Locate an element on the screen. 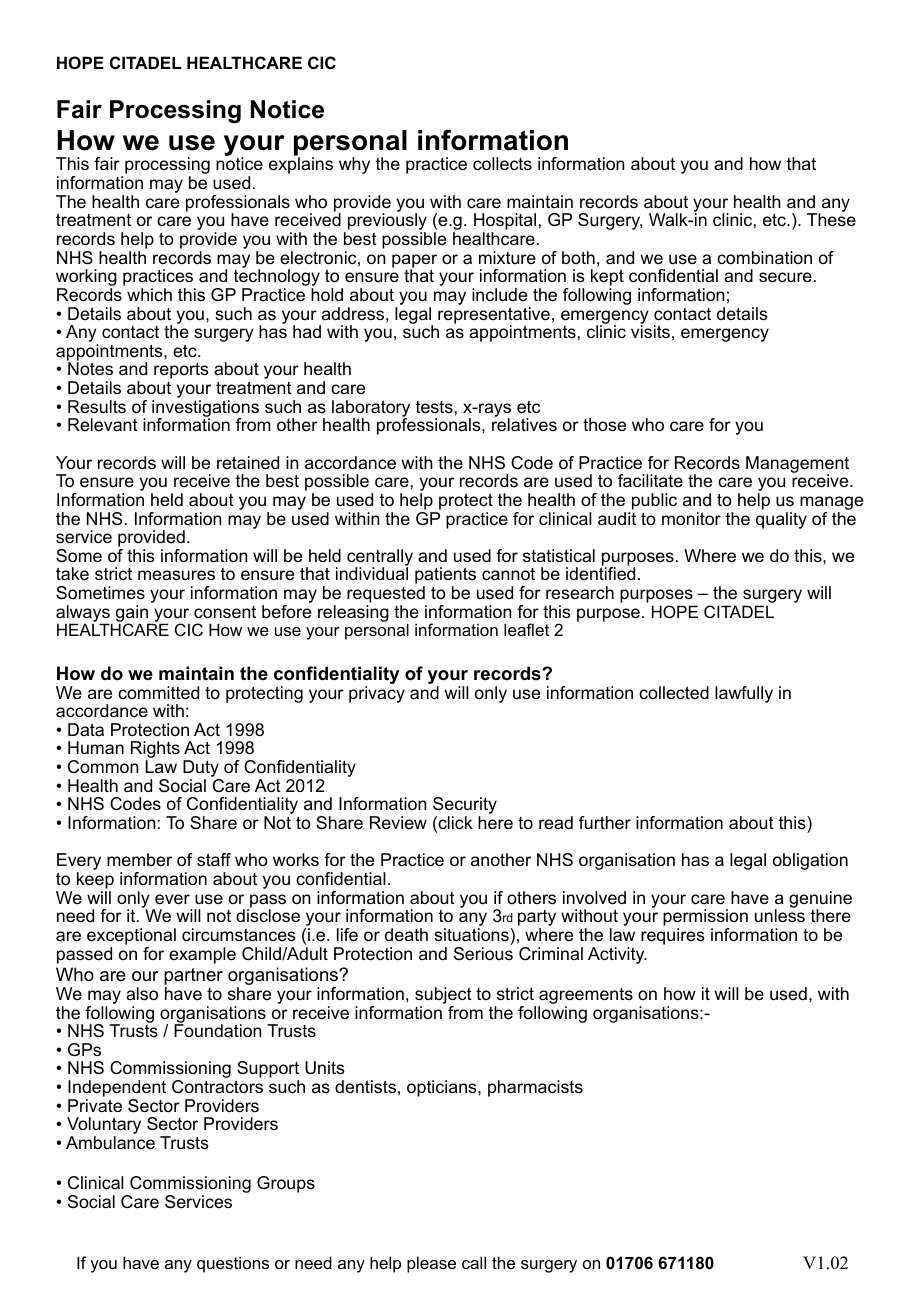  combination is located at coordinates (764, 258).
